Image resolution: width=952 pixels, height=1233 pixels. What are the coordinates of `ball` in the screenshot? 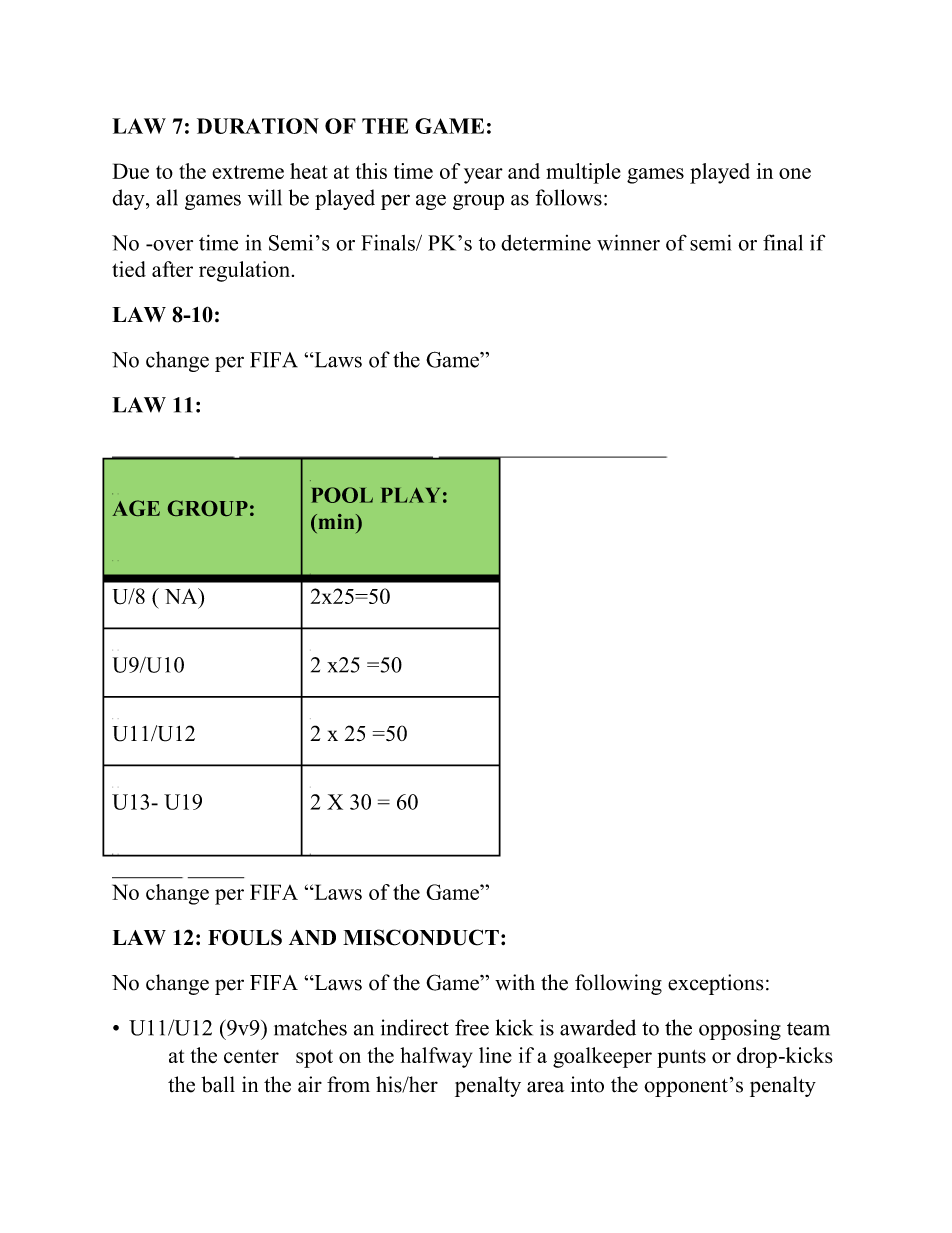 It's located at (218, 1084).
